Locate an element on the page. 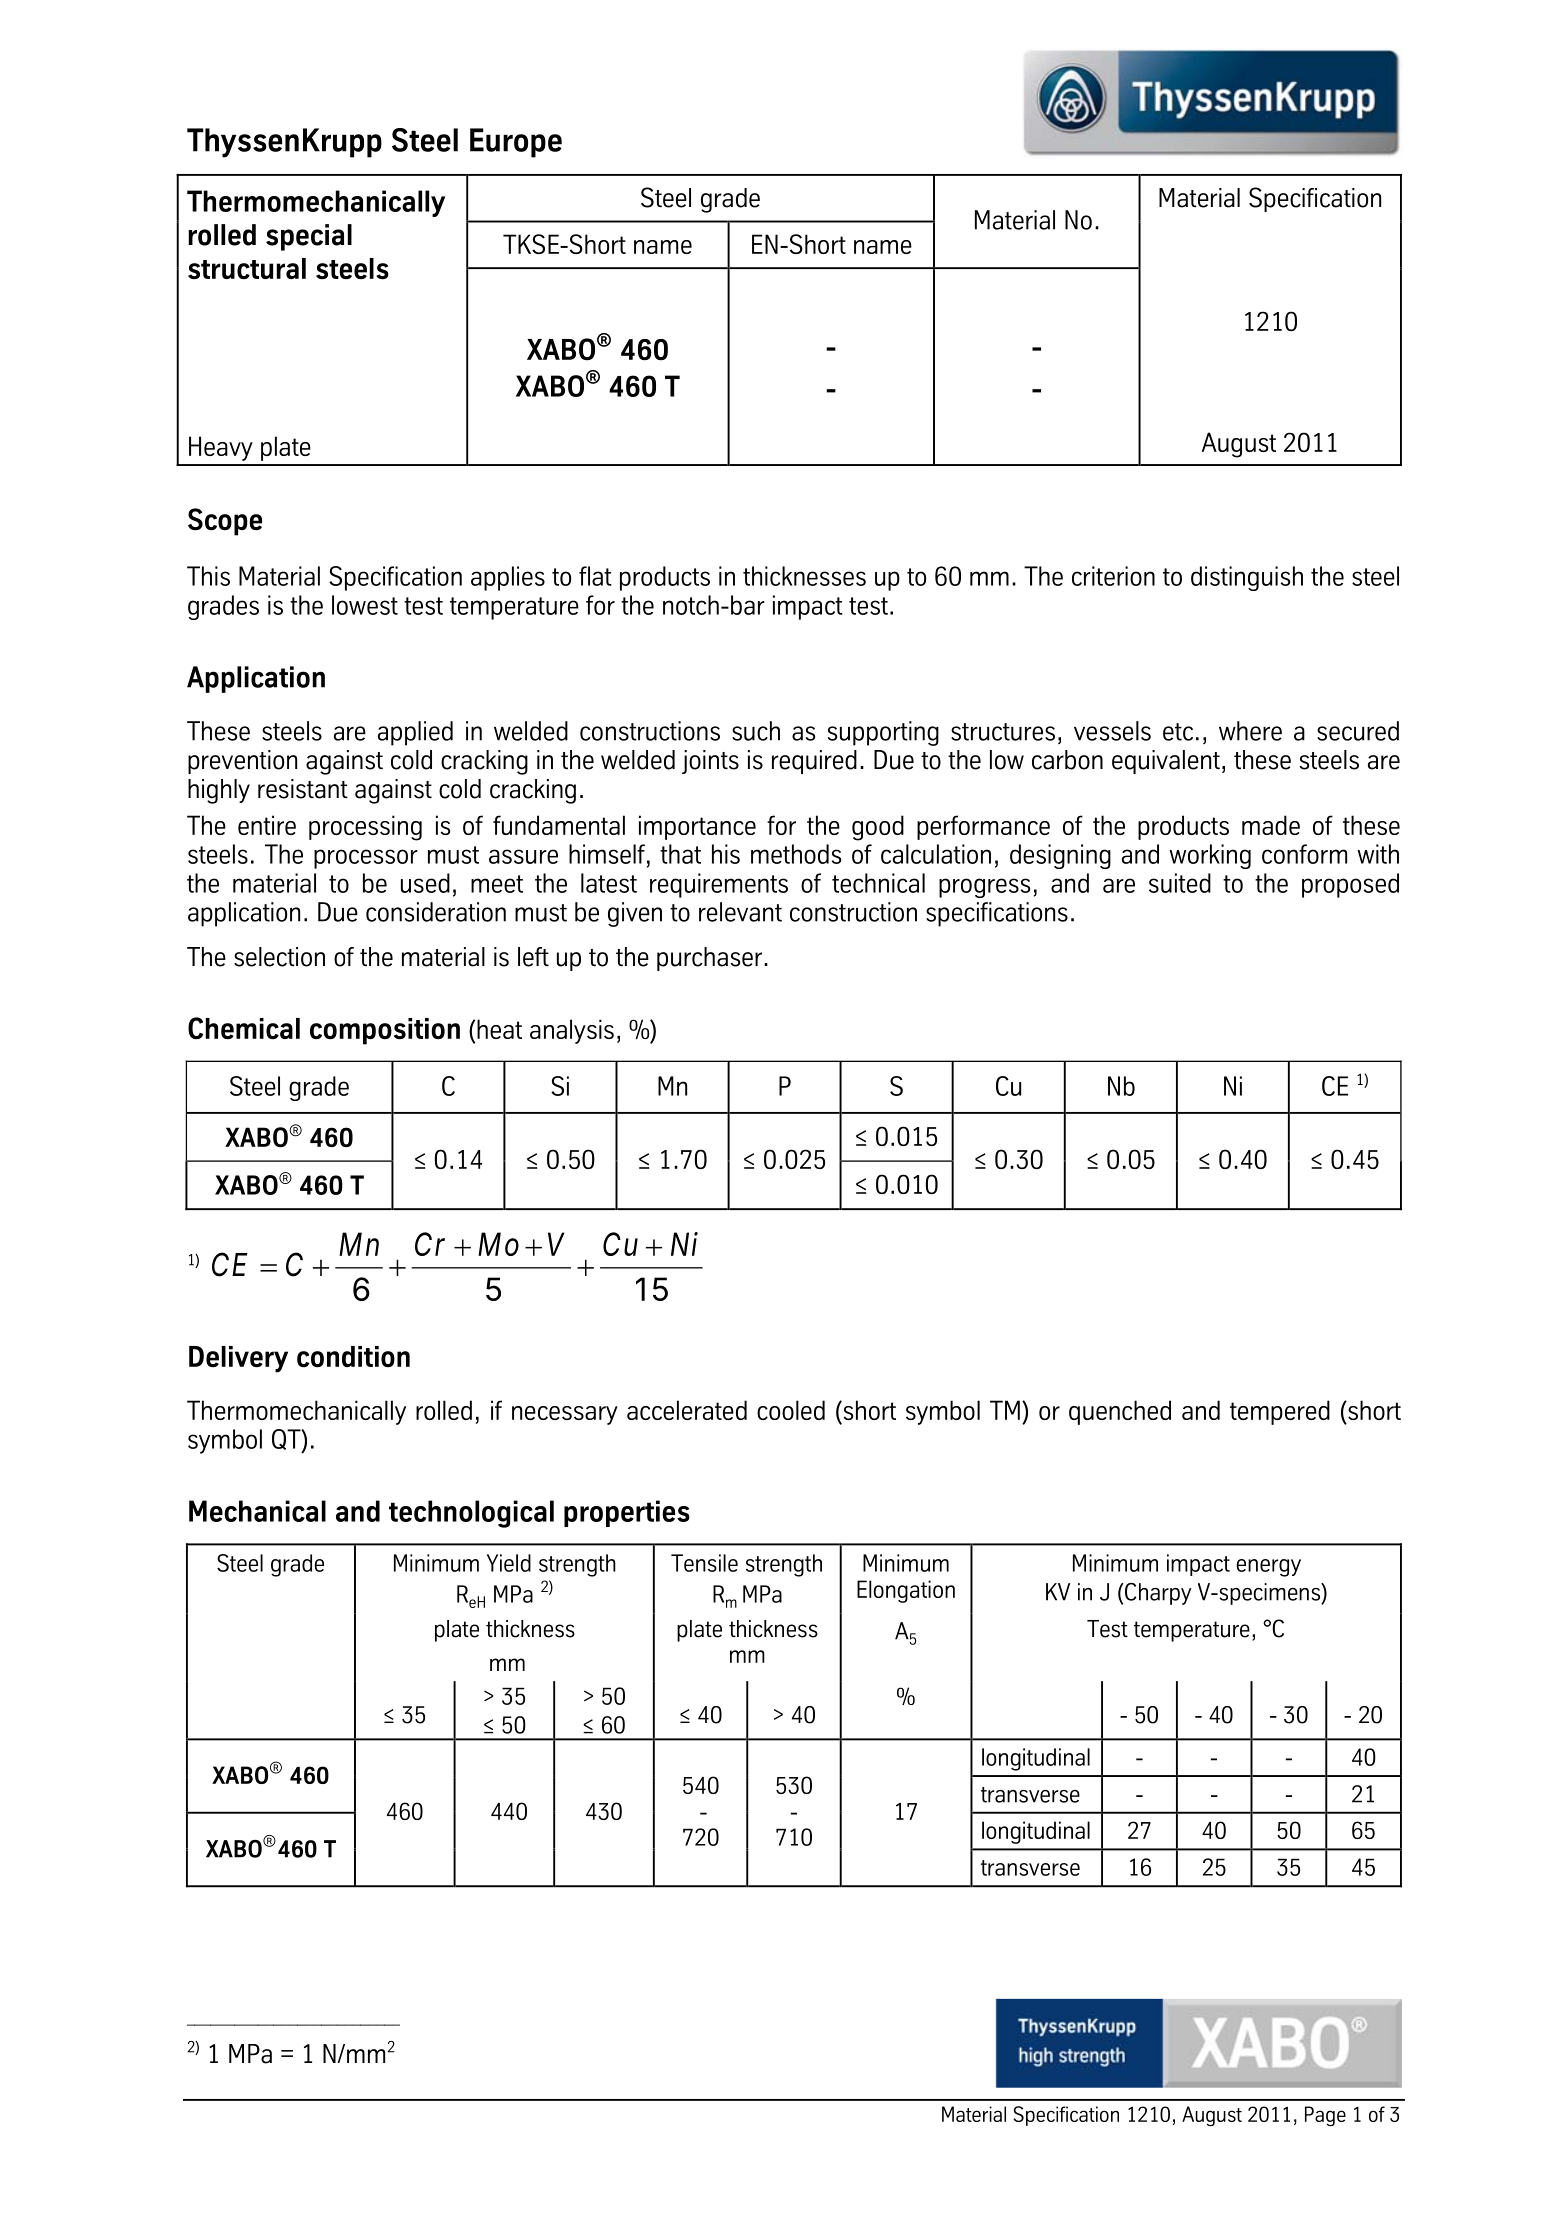  cooled is located at coordinates (791, 1410).
